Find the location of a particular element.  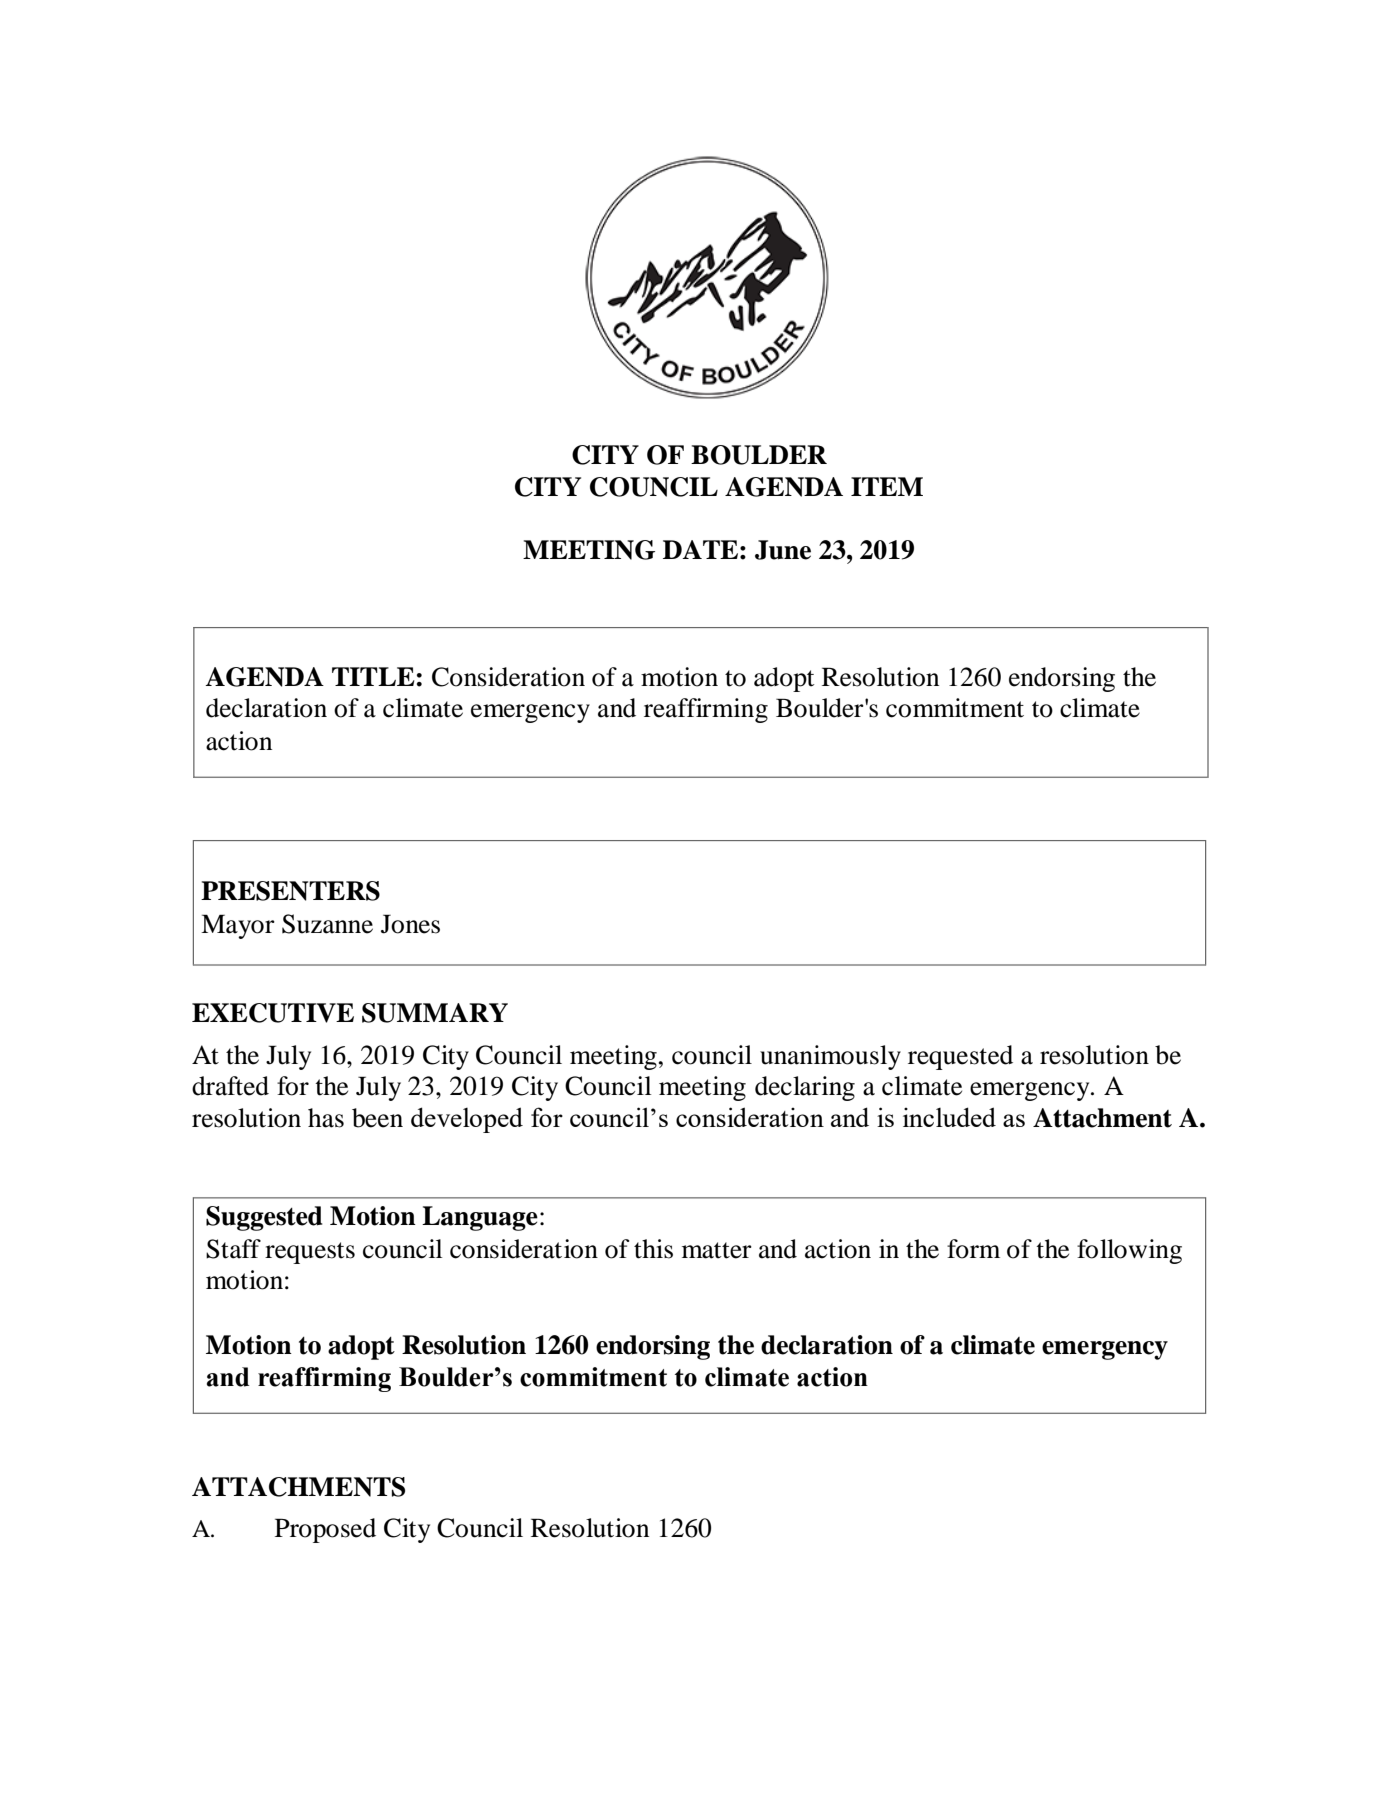

requested is located at coordinates (960, 1057).
